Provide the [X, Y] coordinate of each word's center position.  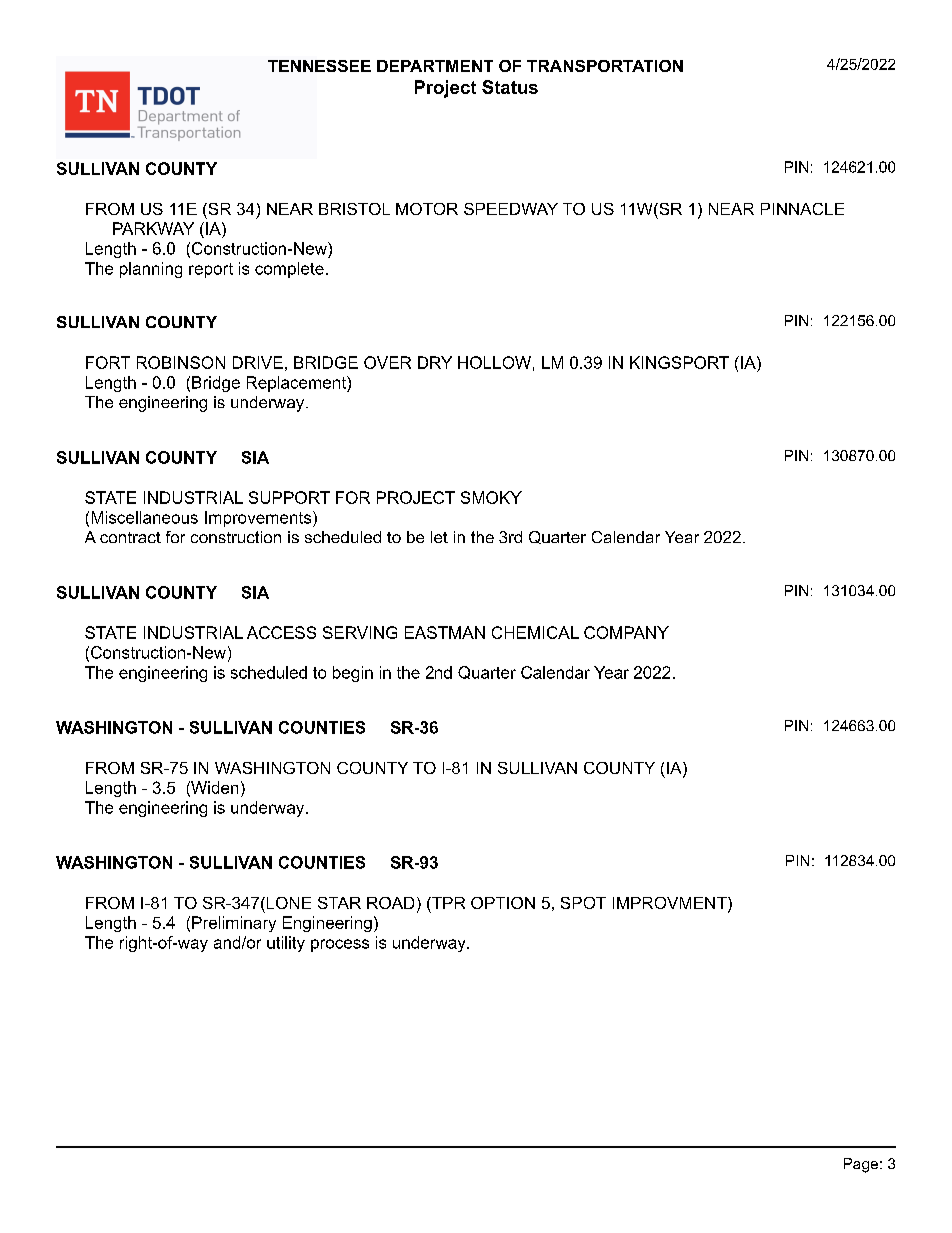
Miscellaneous [145, 517]
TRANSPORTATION [605, 66]
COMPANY [626, 632]
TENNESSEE [319, 66]
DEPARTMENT [435, 66]
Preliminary [234, 924]
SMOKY [491, 497]
